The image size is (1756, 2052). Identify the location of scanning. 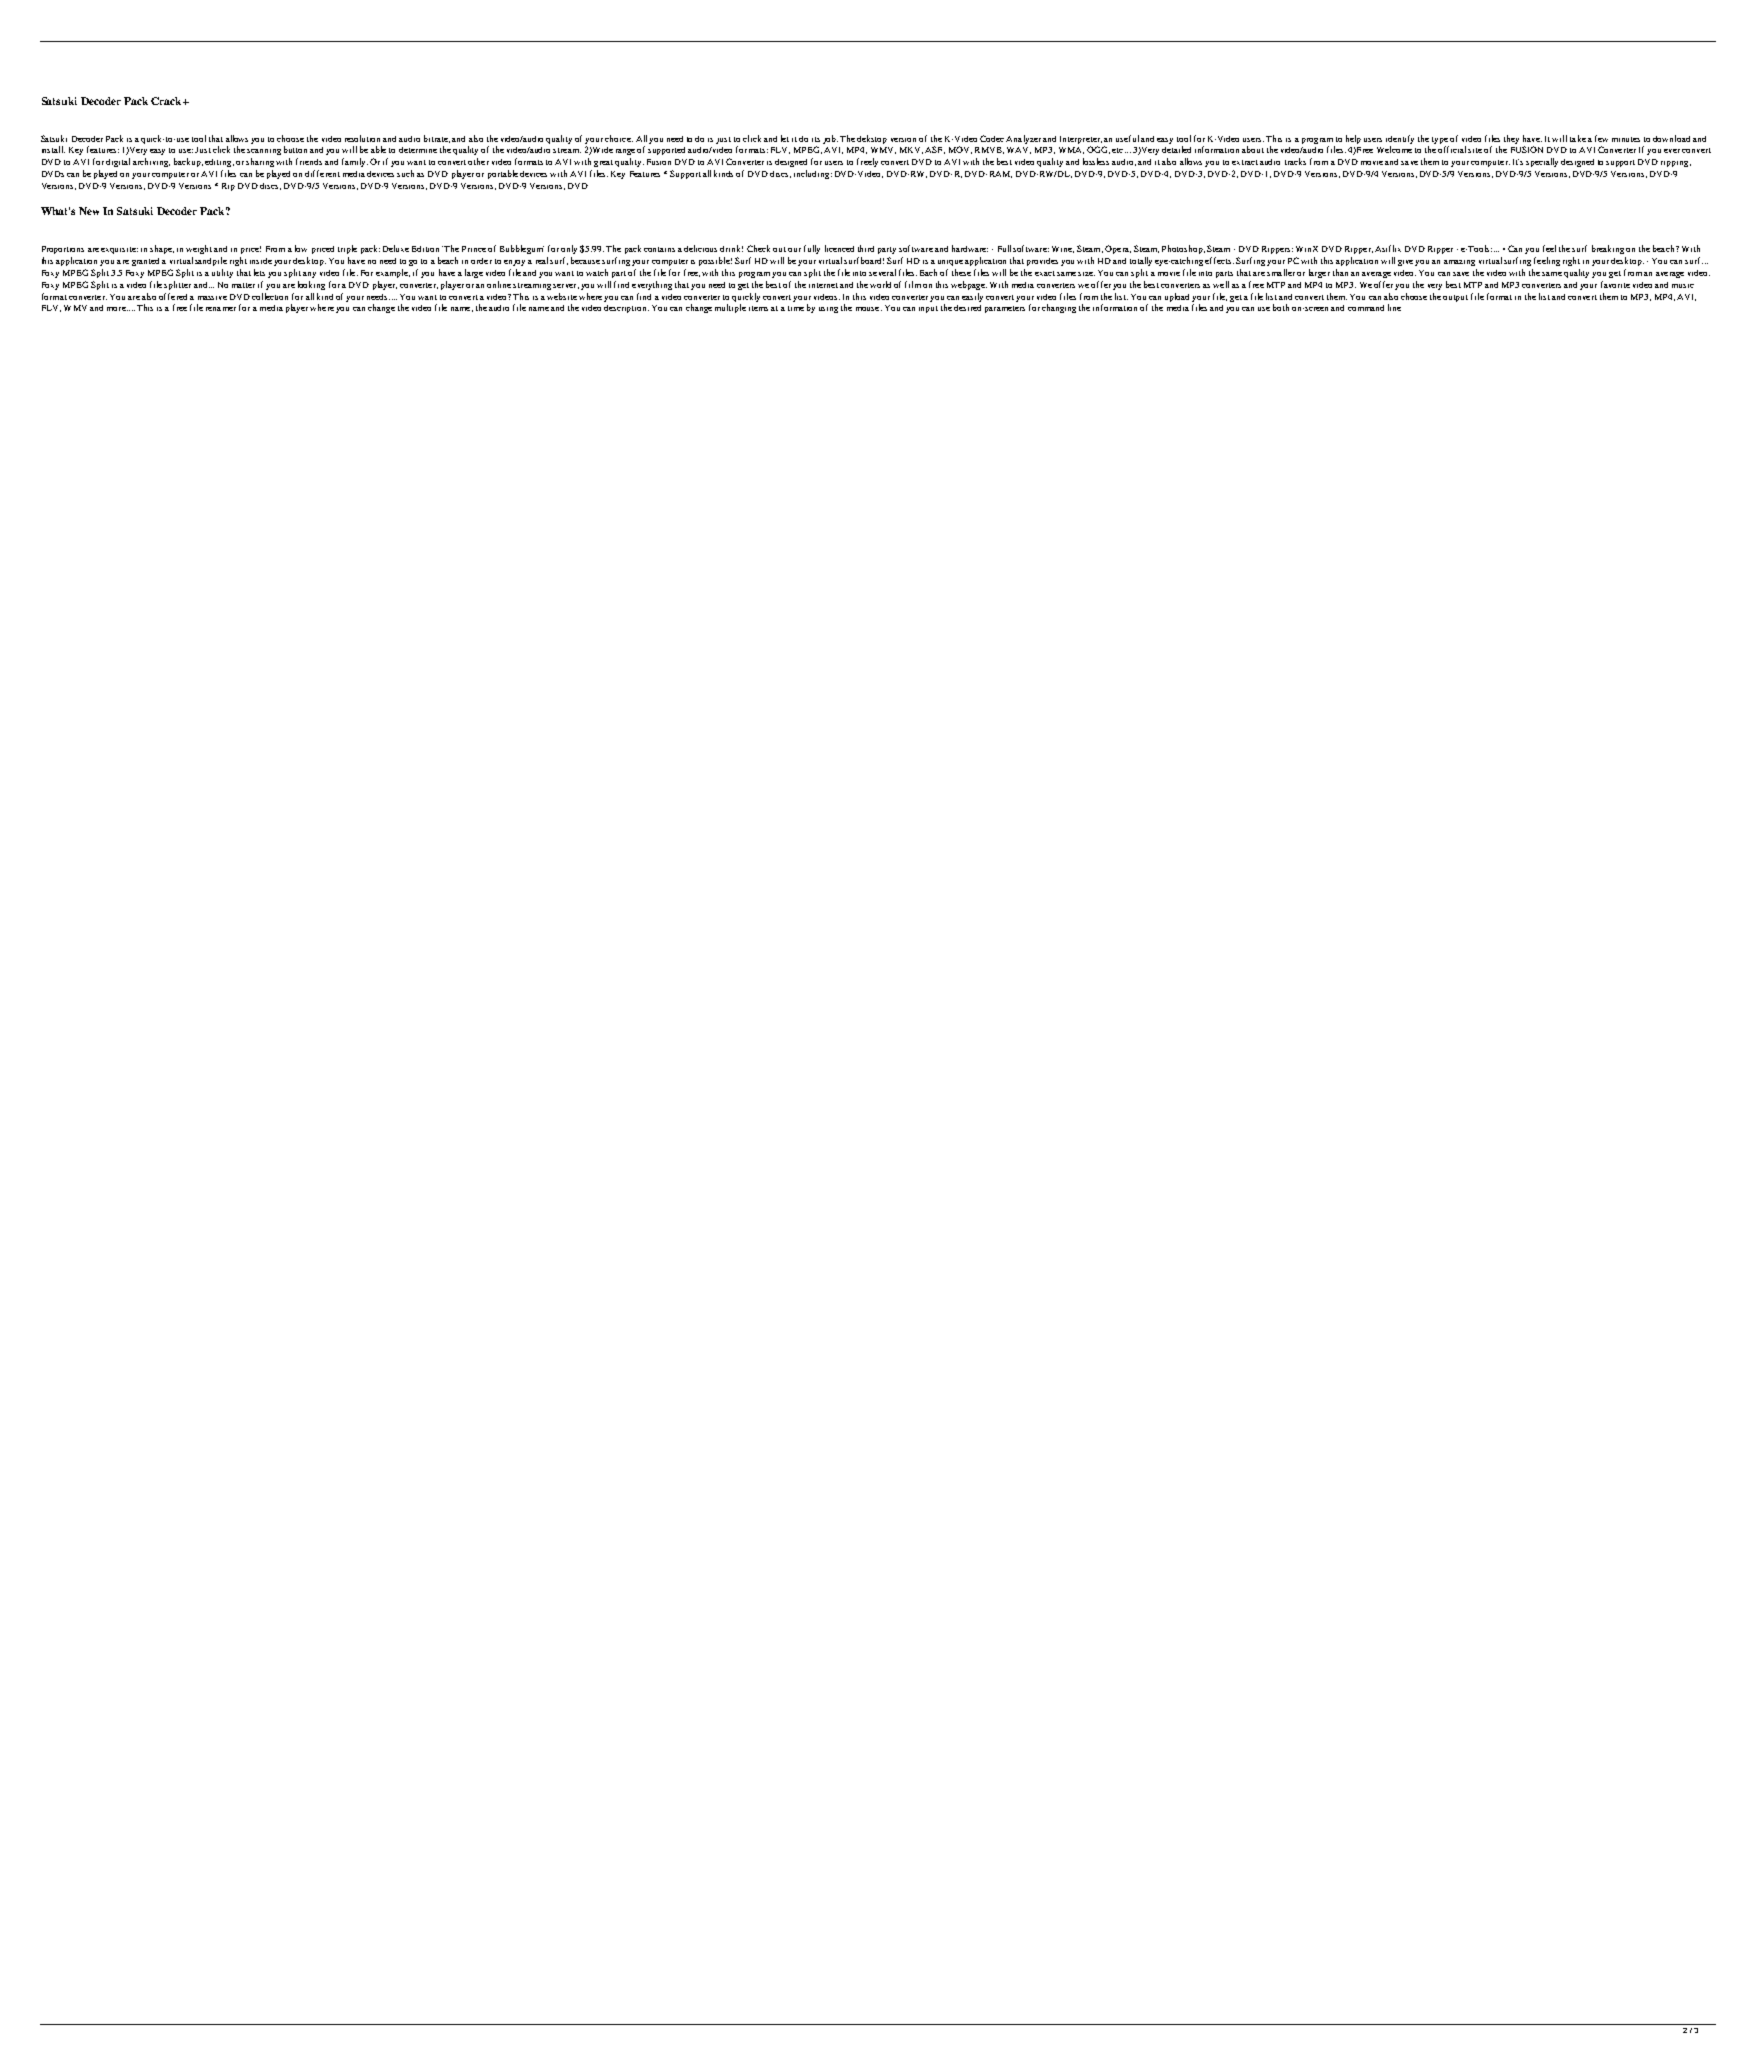
(264, 152).
